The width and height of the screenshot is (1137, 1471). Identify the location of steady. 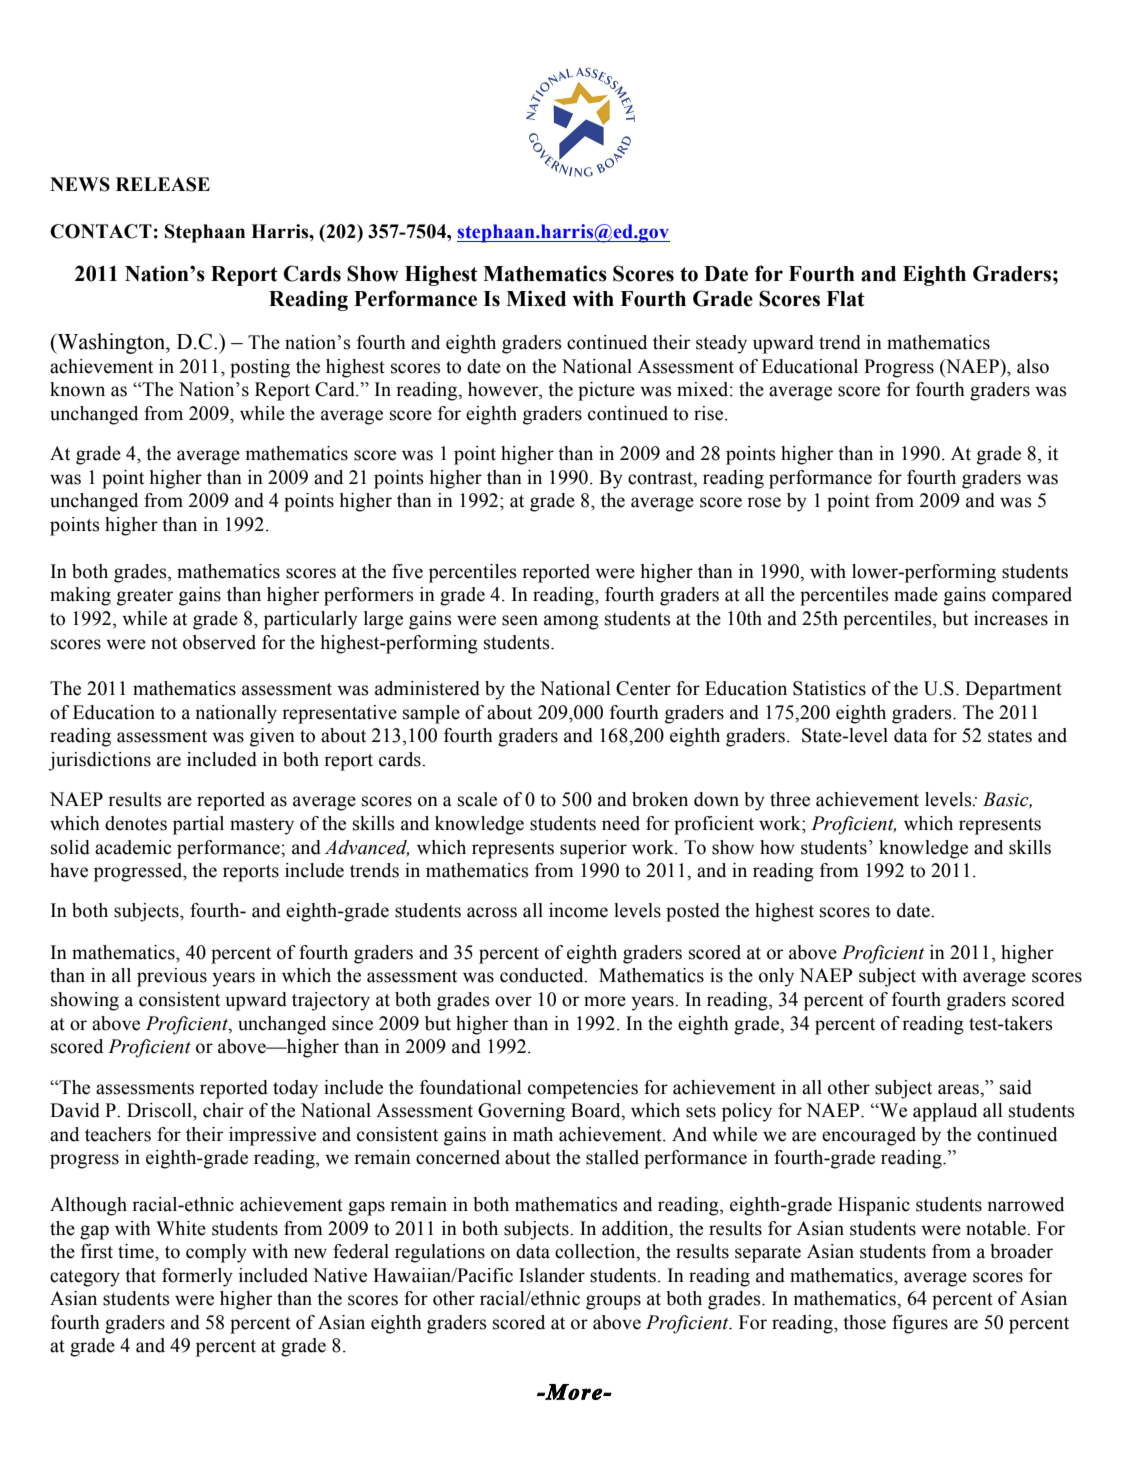
(721, 344).
